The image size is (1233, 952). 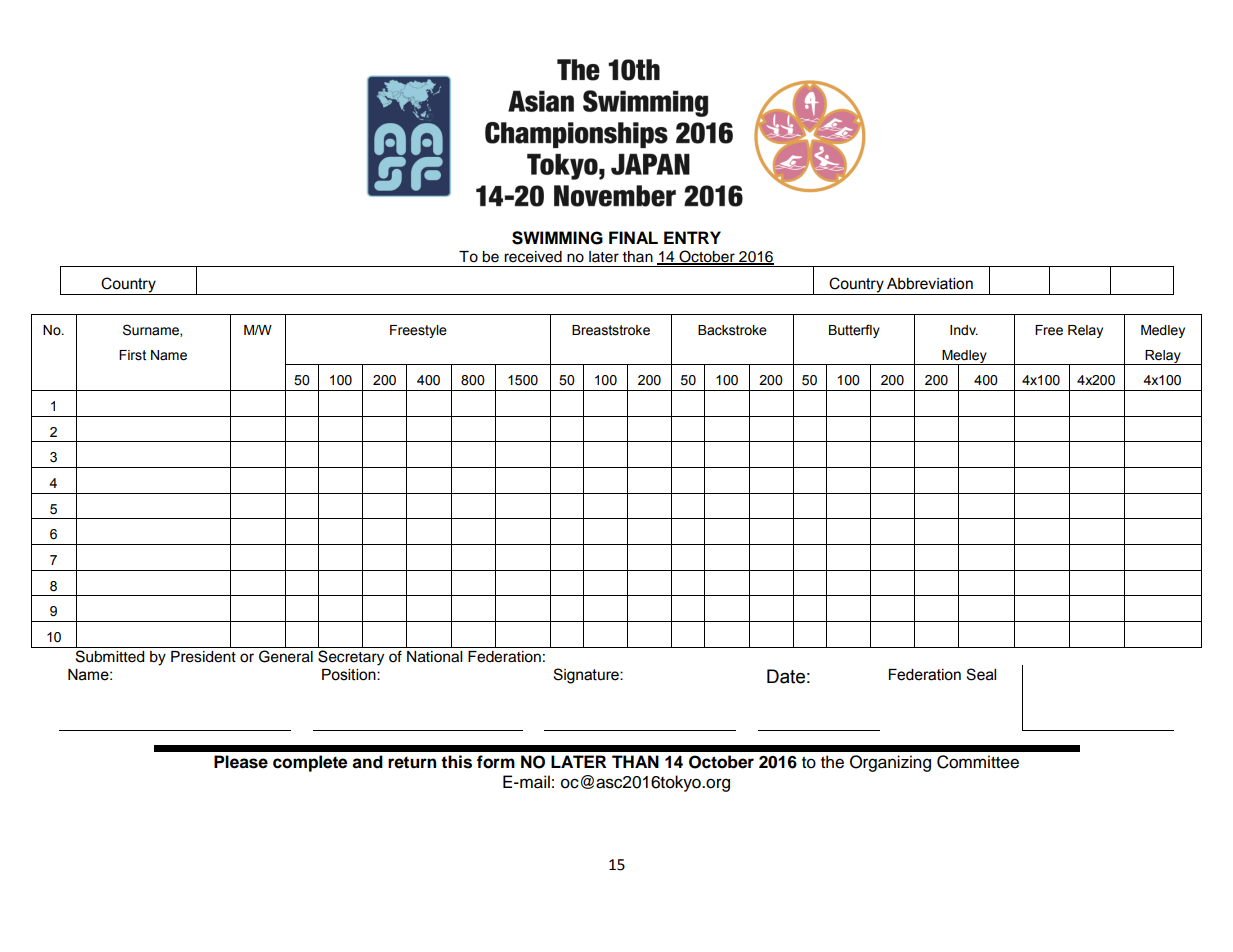 What do you see at coordinates (981, 674) in the page?
I see `Seal` at bounding box center [981, 674].
